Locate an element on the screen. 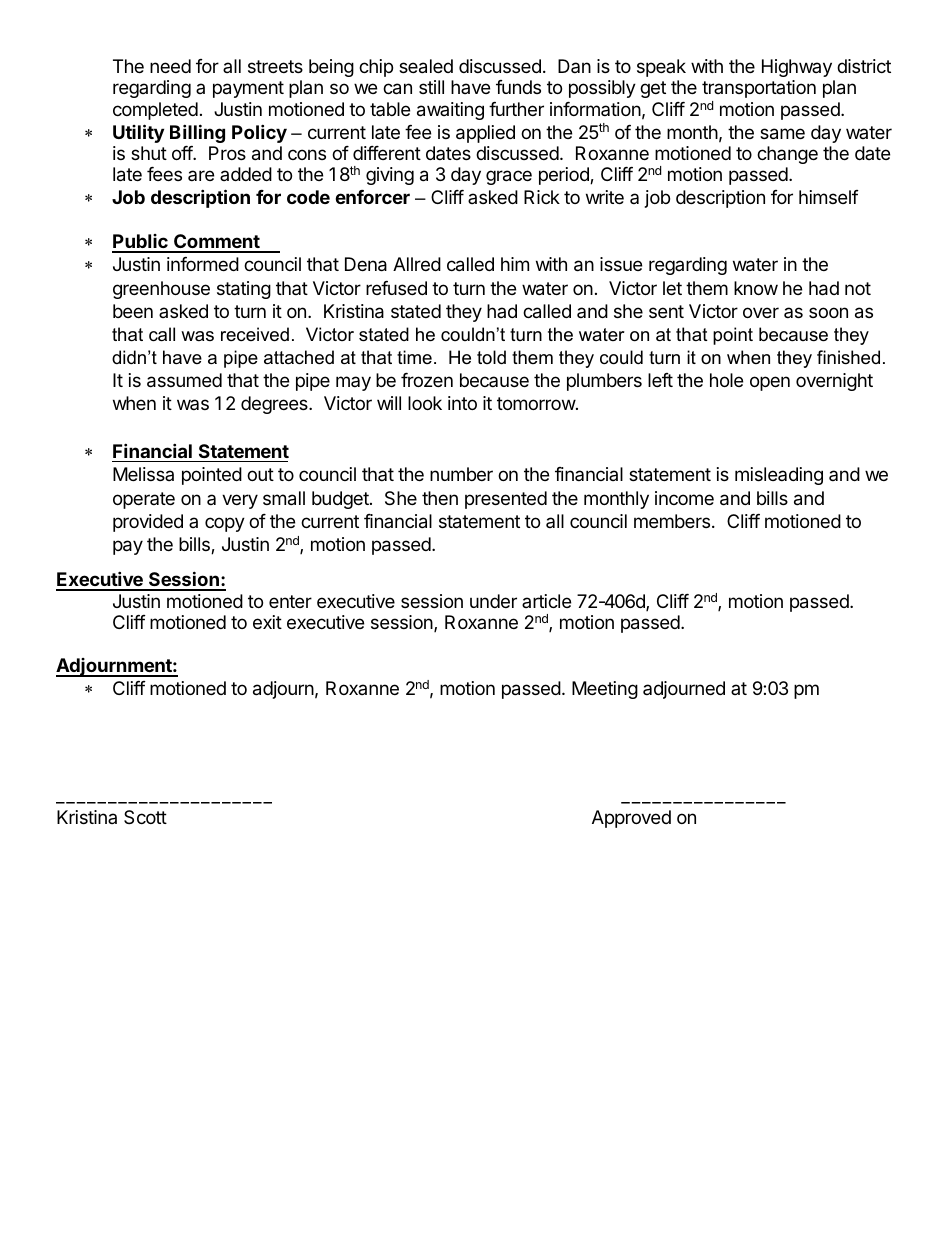  copy is located at coordinates (225, 524).
